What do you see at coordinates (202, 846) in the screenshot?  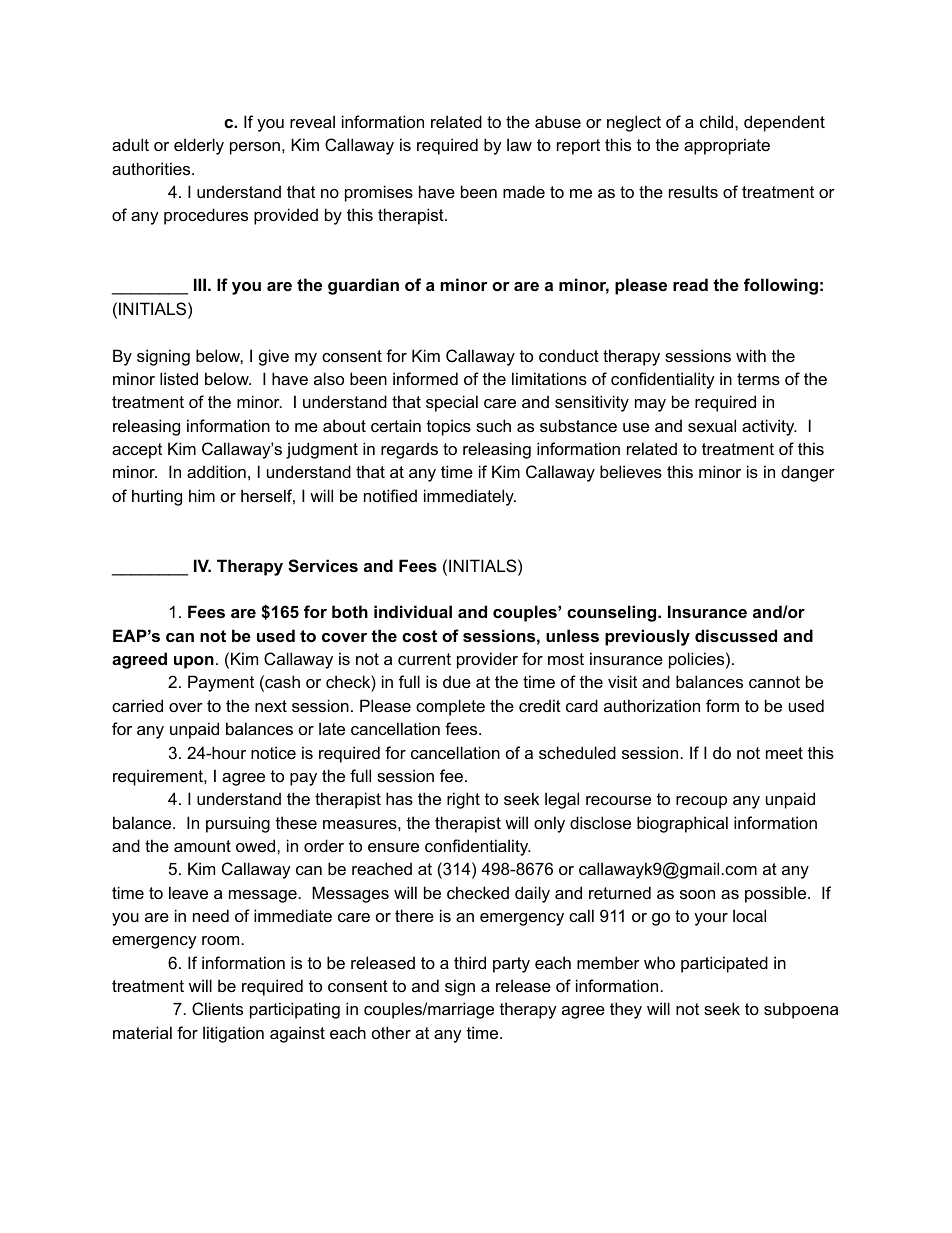 I see `amount` at bounding box center [202, 846].
